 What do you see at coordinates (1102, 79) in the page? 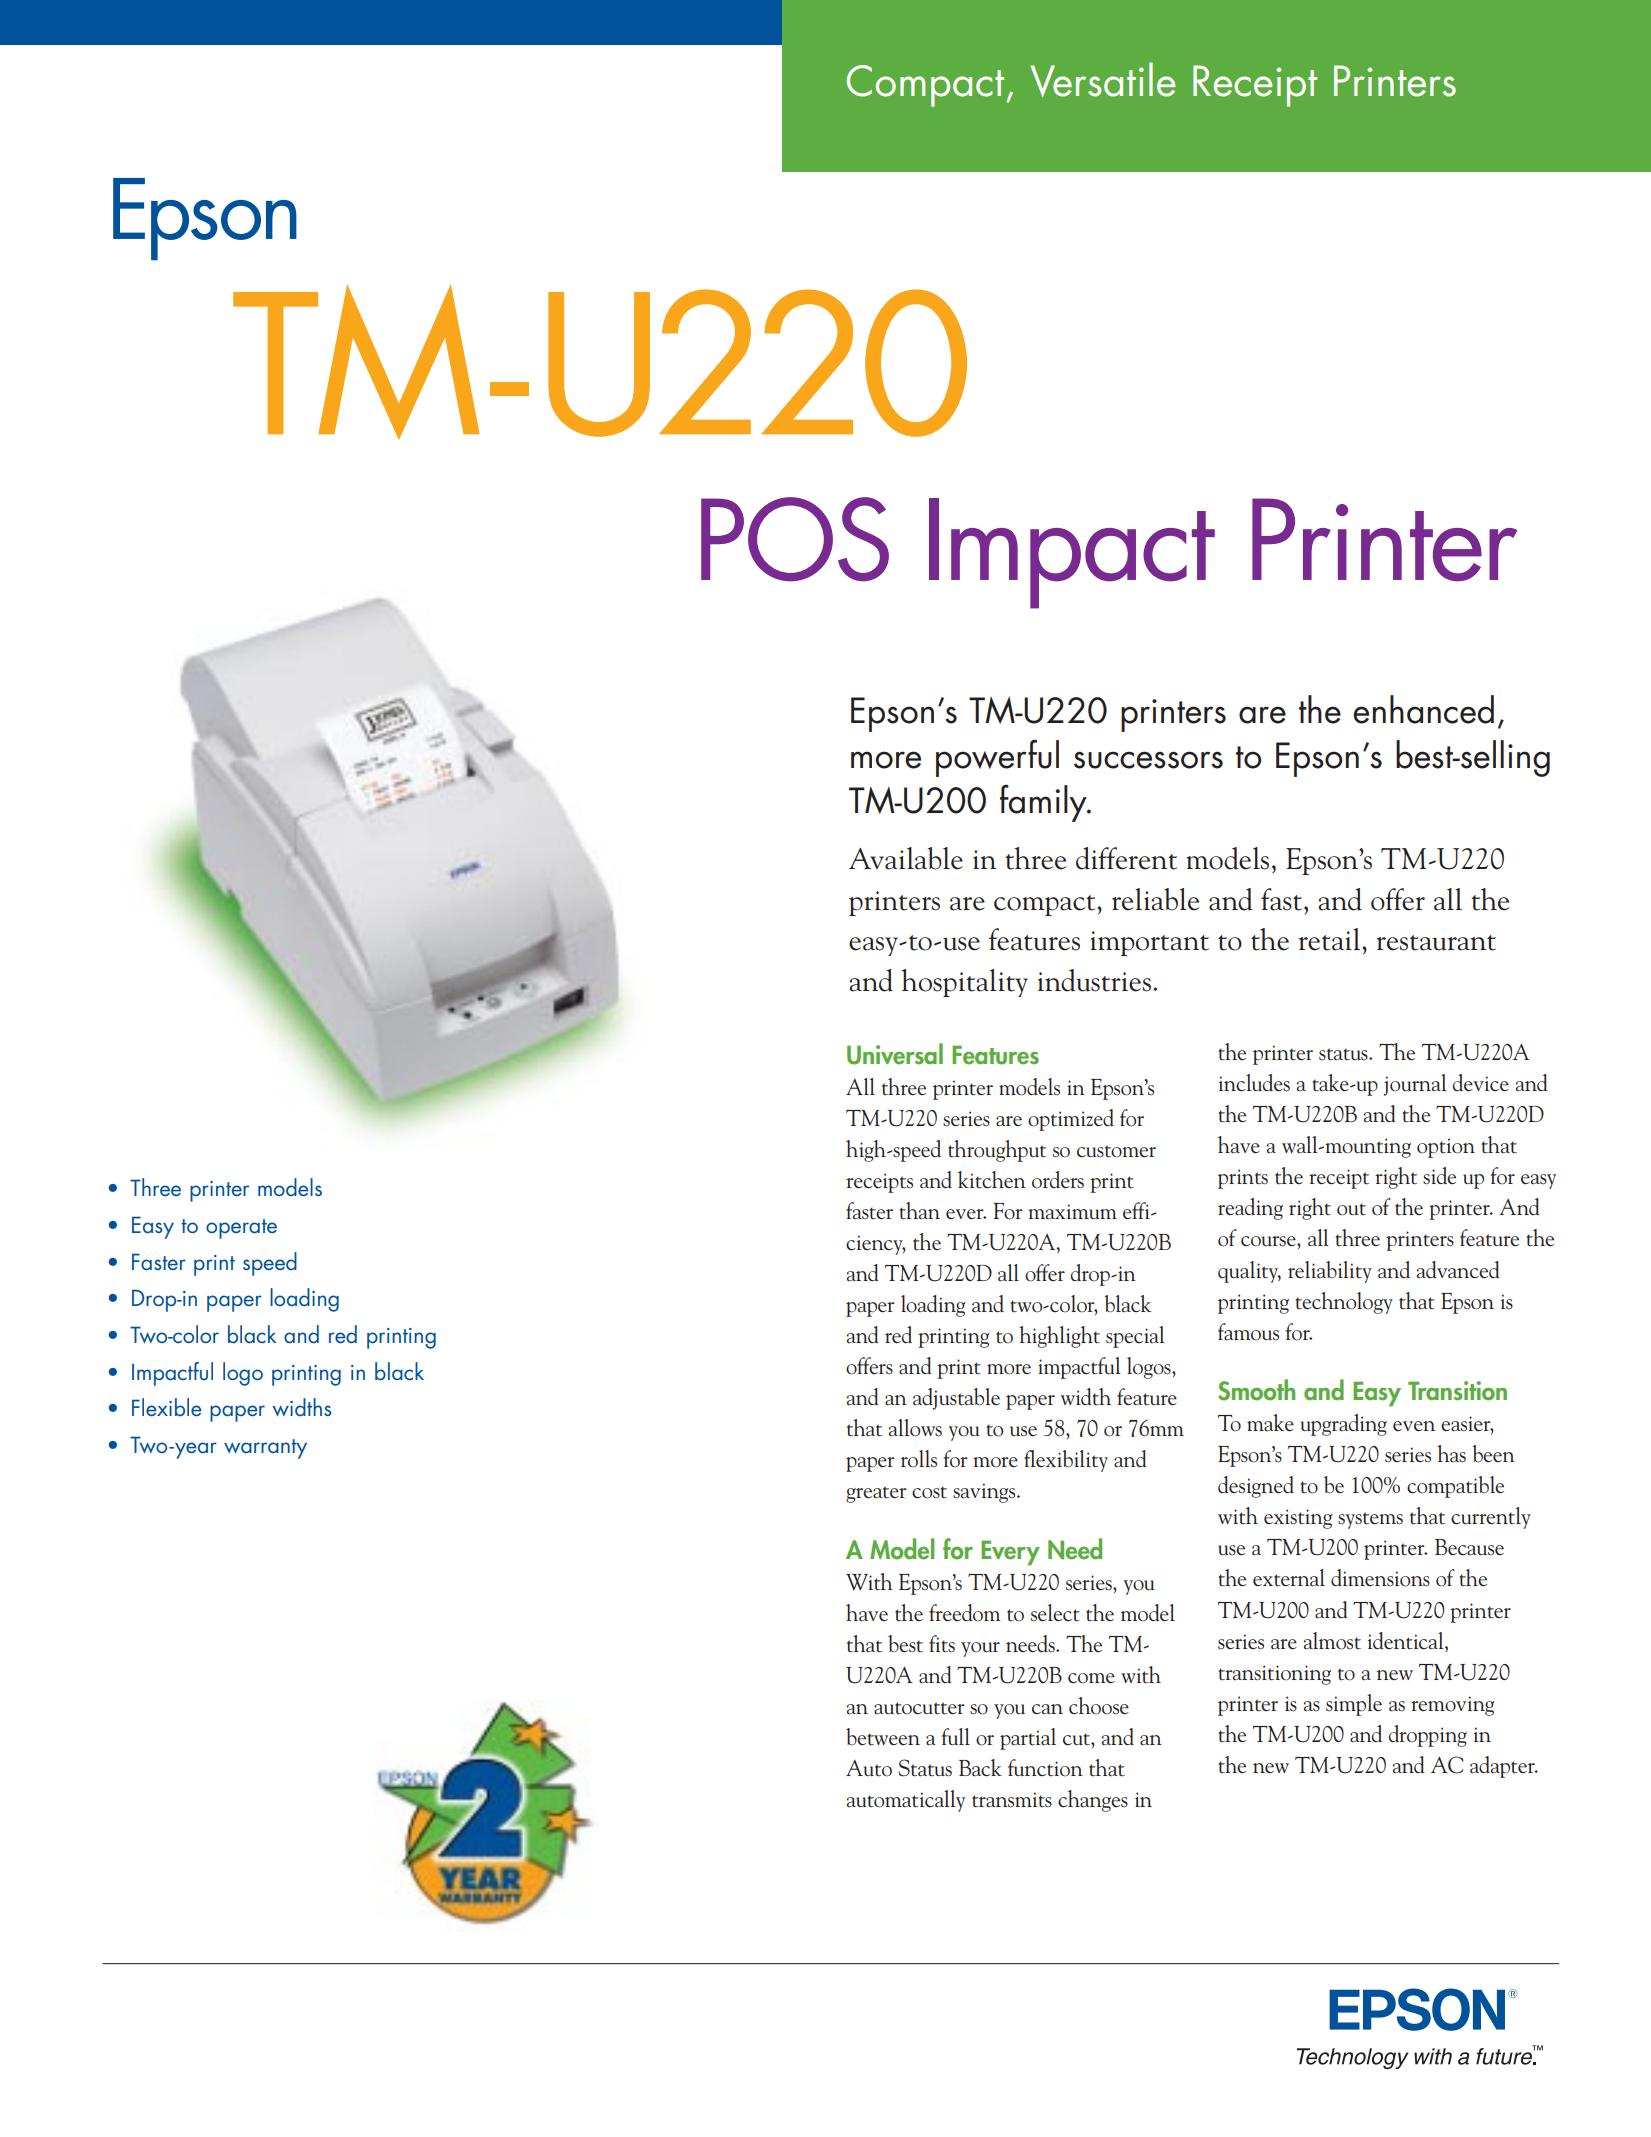
I see `Versatile` at bounding box center [1102, 79].
